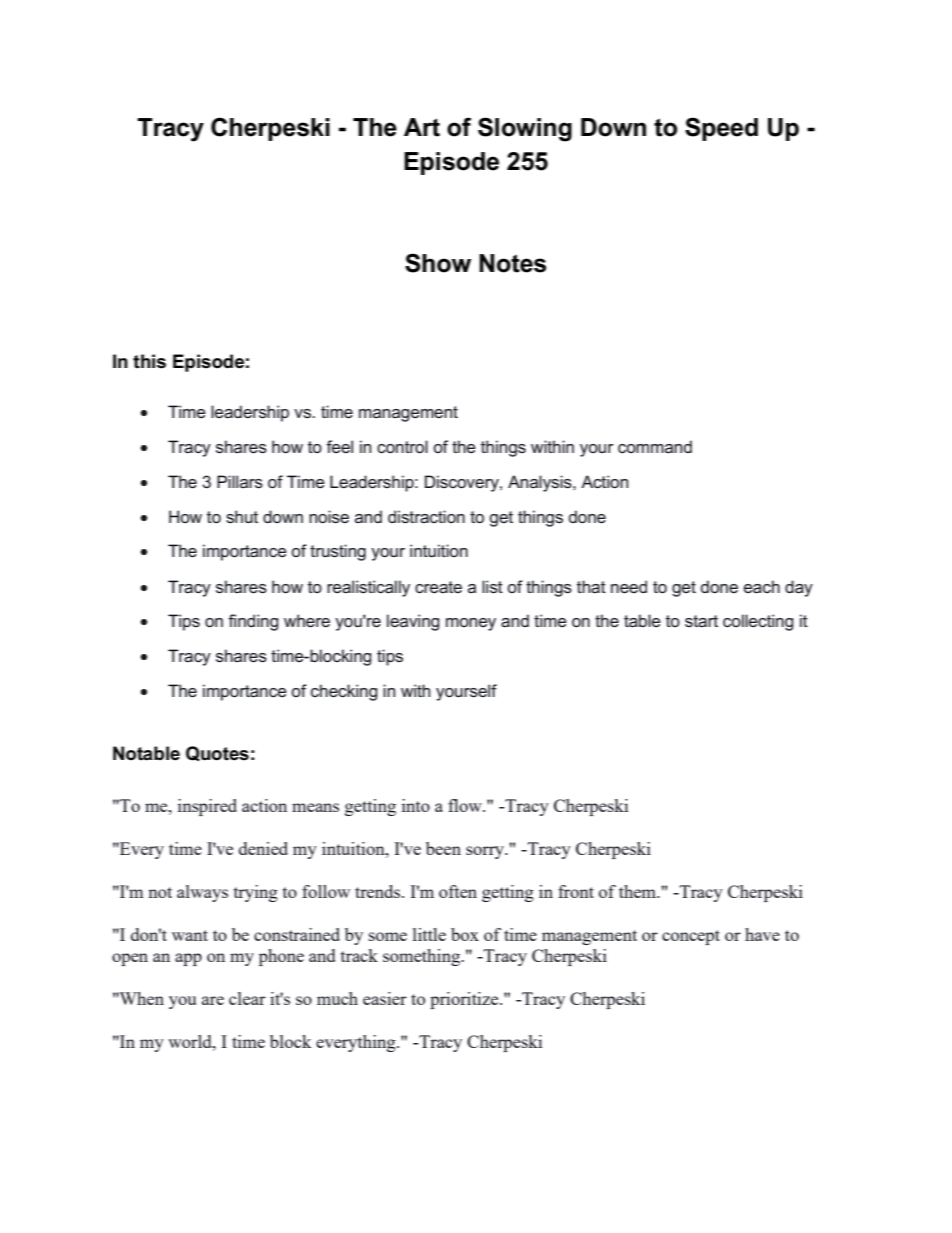 The width and height of the page is (952, 1233). What do you see at coordinates (762, 586) in the page?
I see `each` at bounding box center [762, 586].
